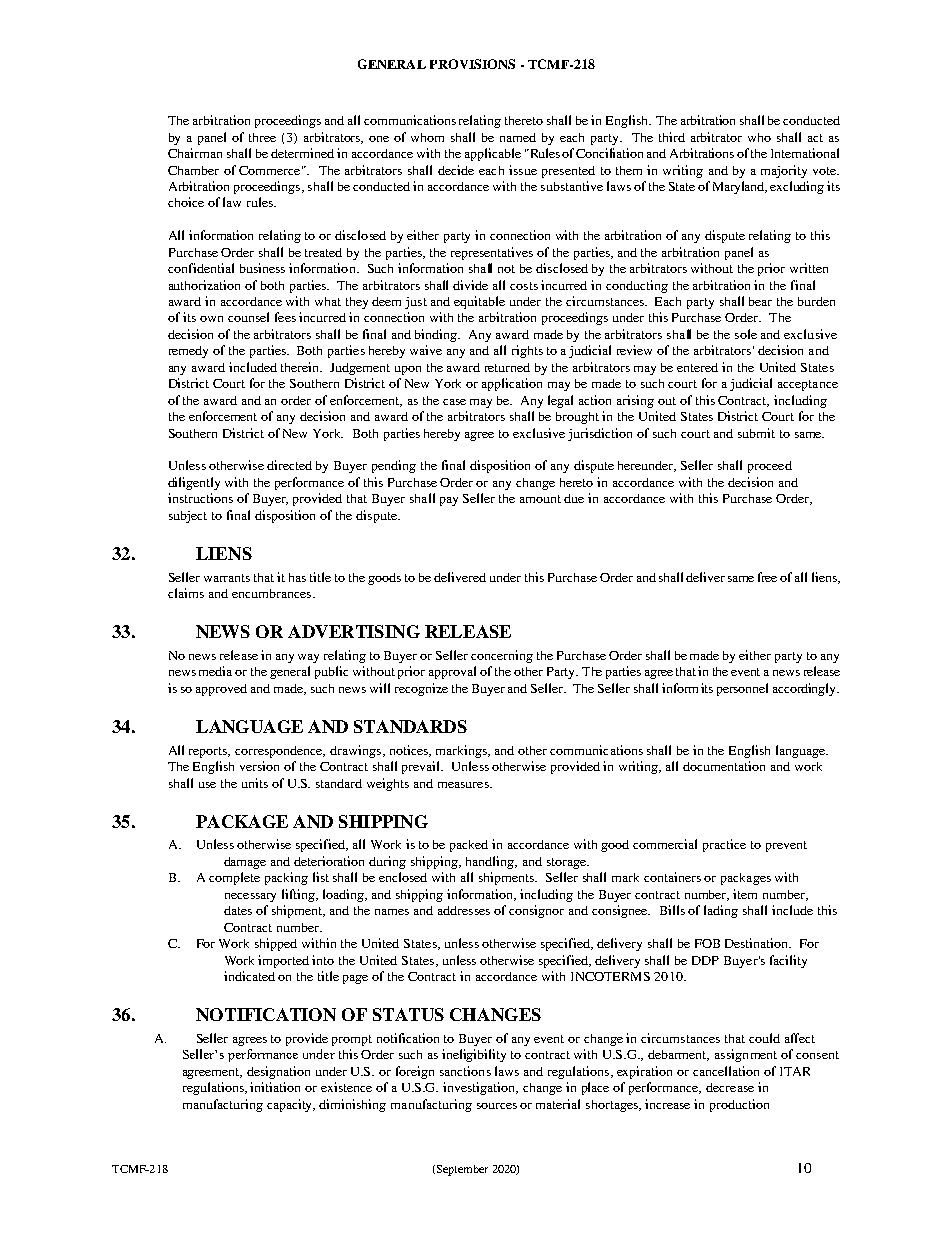  I want to click on named, so click(518, 137).
